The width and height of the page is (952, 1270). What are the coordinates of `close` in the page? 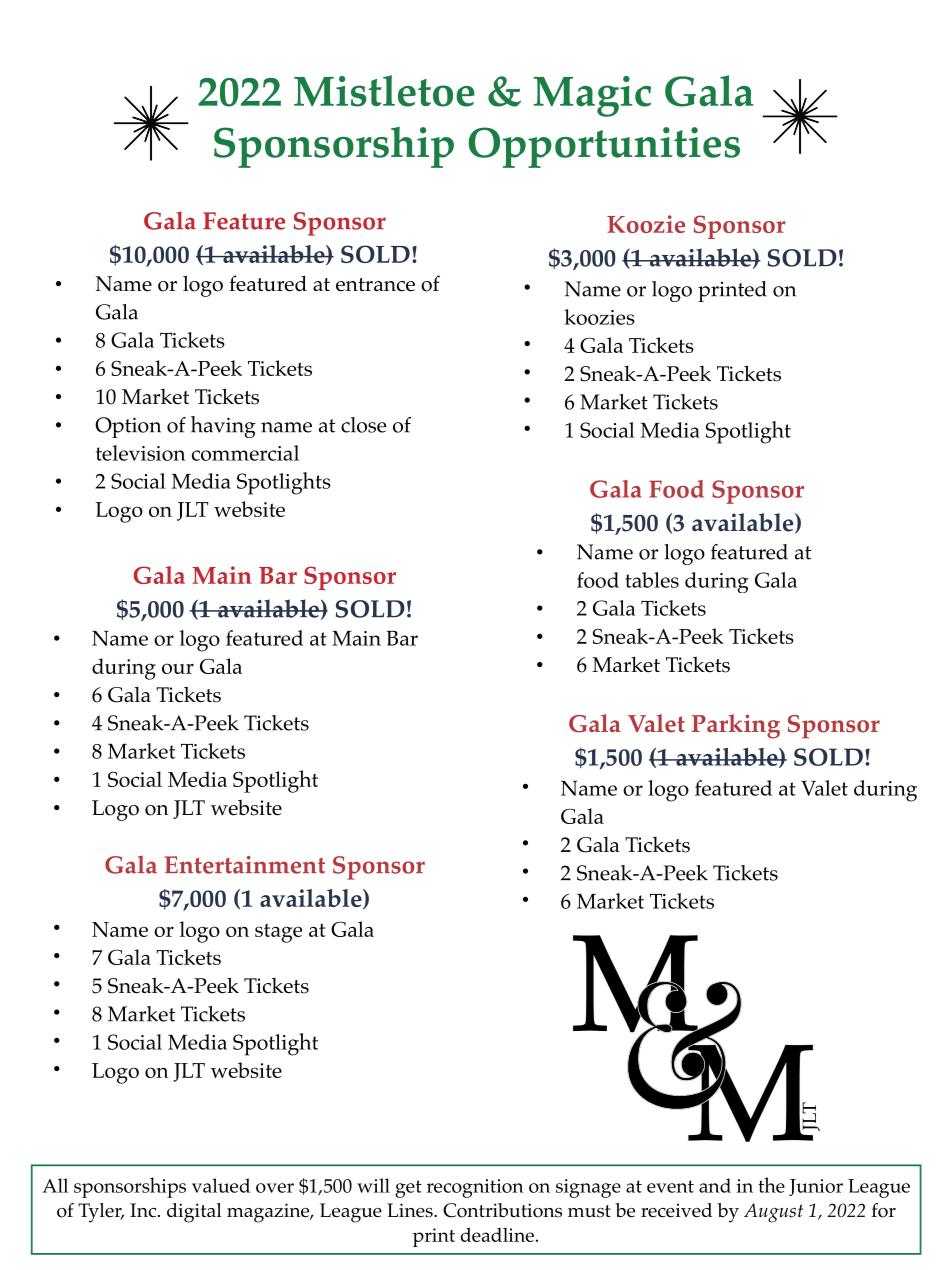 It's located at (363, 425).
